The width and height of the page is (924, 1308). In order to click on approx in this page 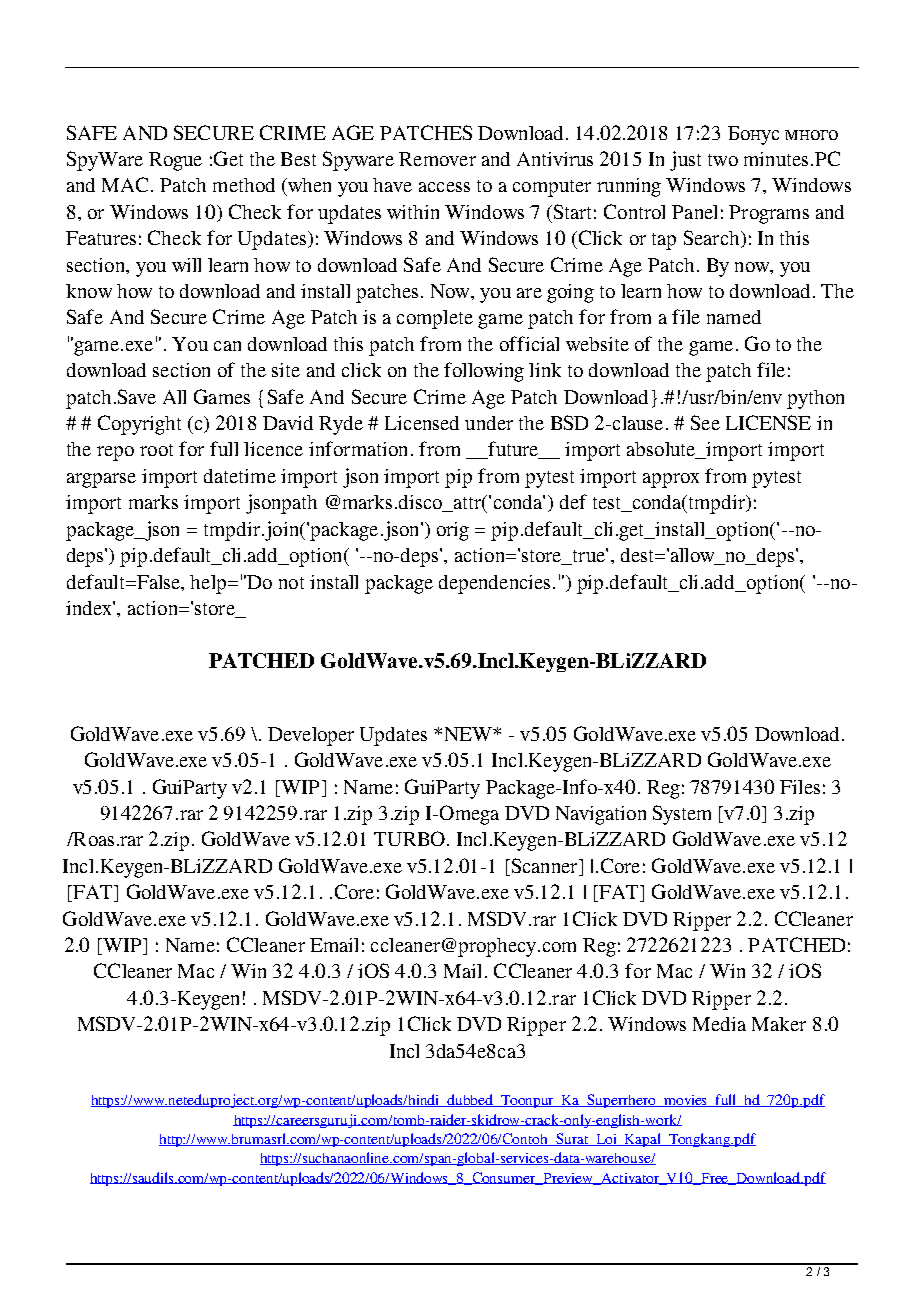, I will do `click(671, 480)`.
